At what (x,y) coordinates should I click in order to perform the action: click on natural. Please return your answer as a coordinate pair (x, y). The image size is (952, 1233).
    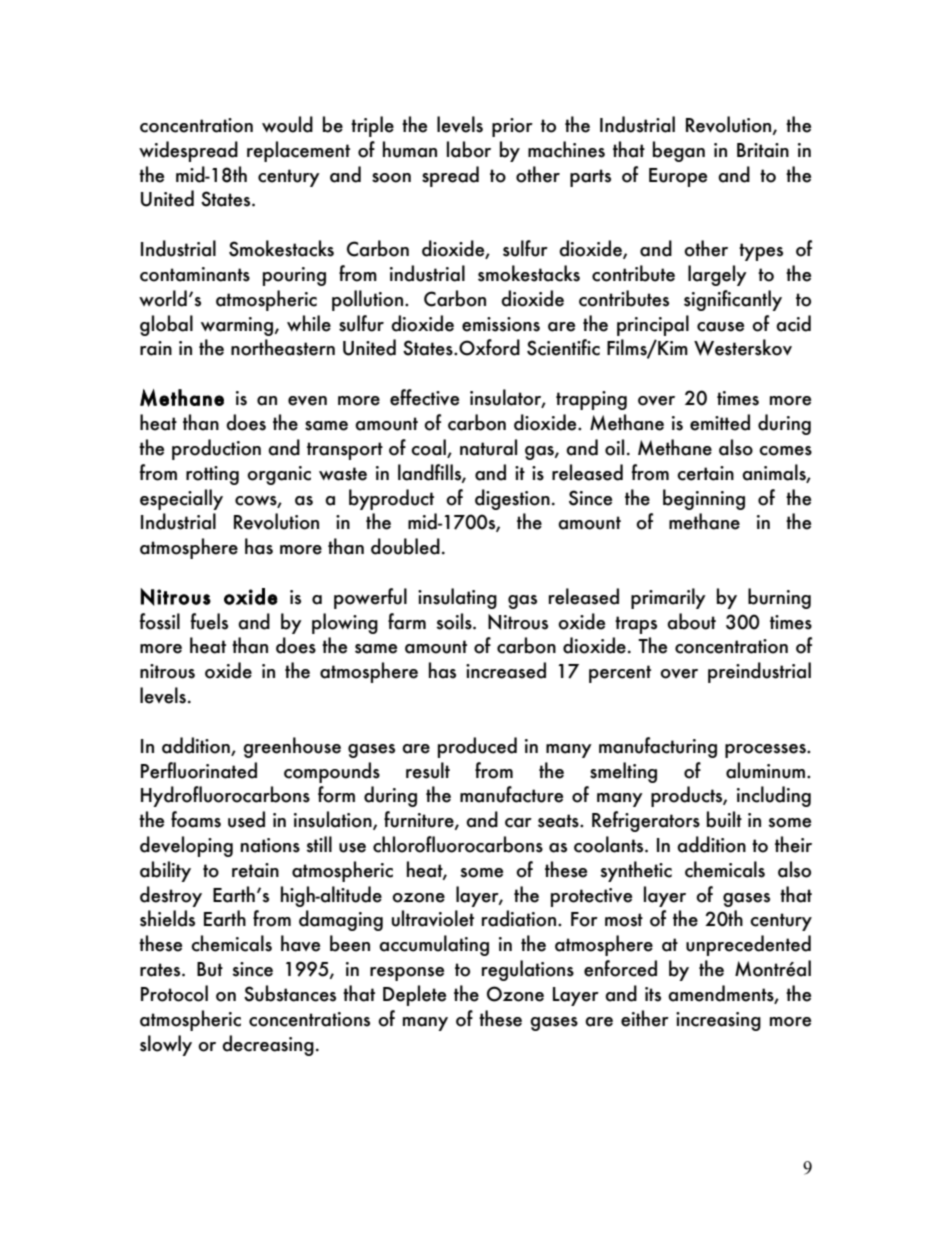
    Looking at the image, I should click on (488, 447).
